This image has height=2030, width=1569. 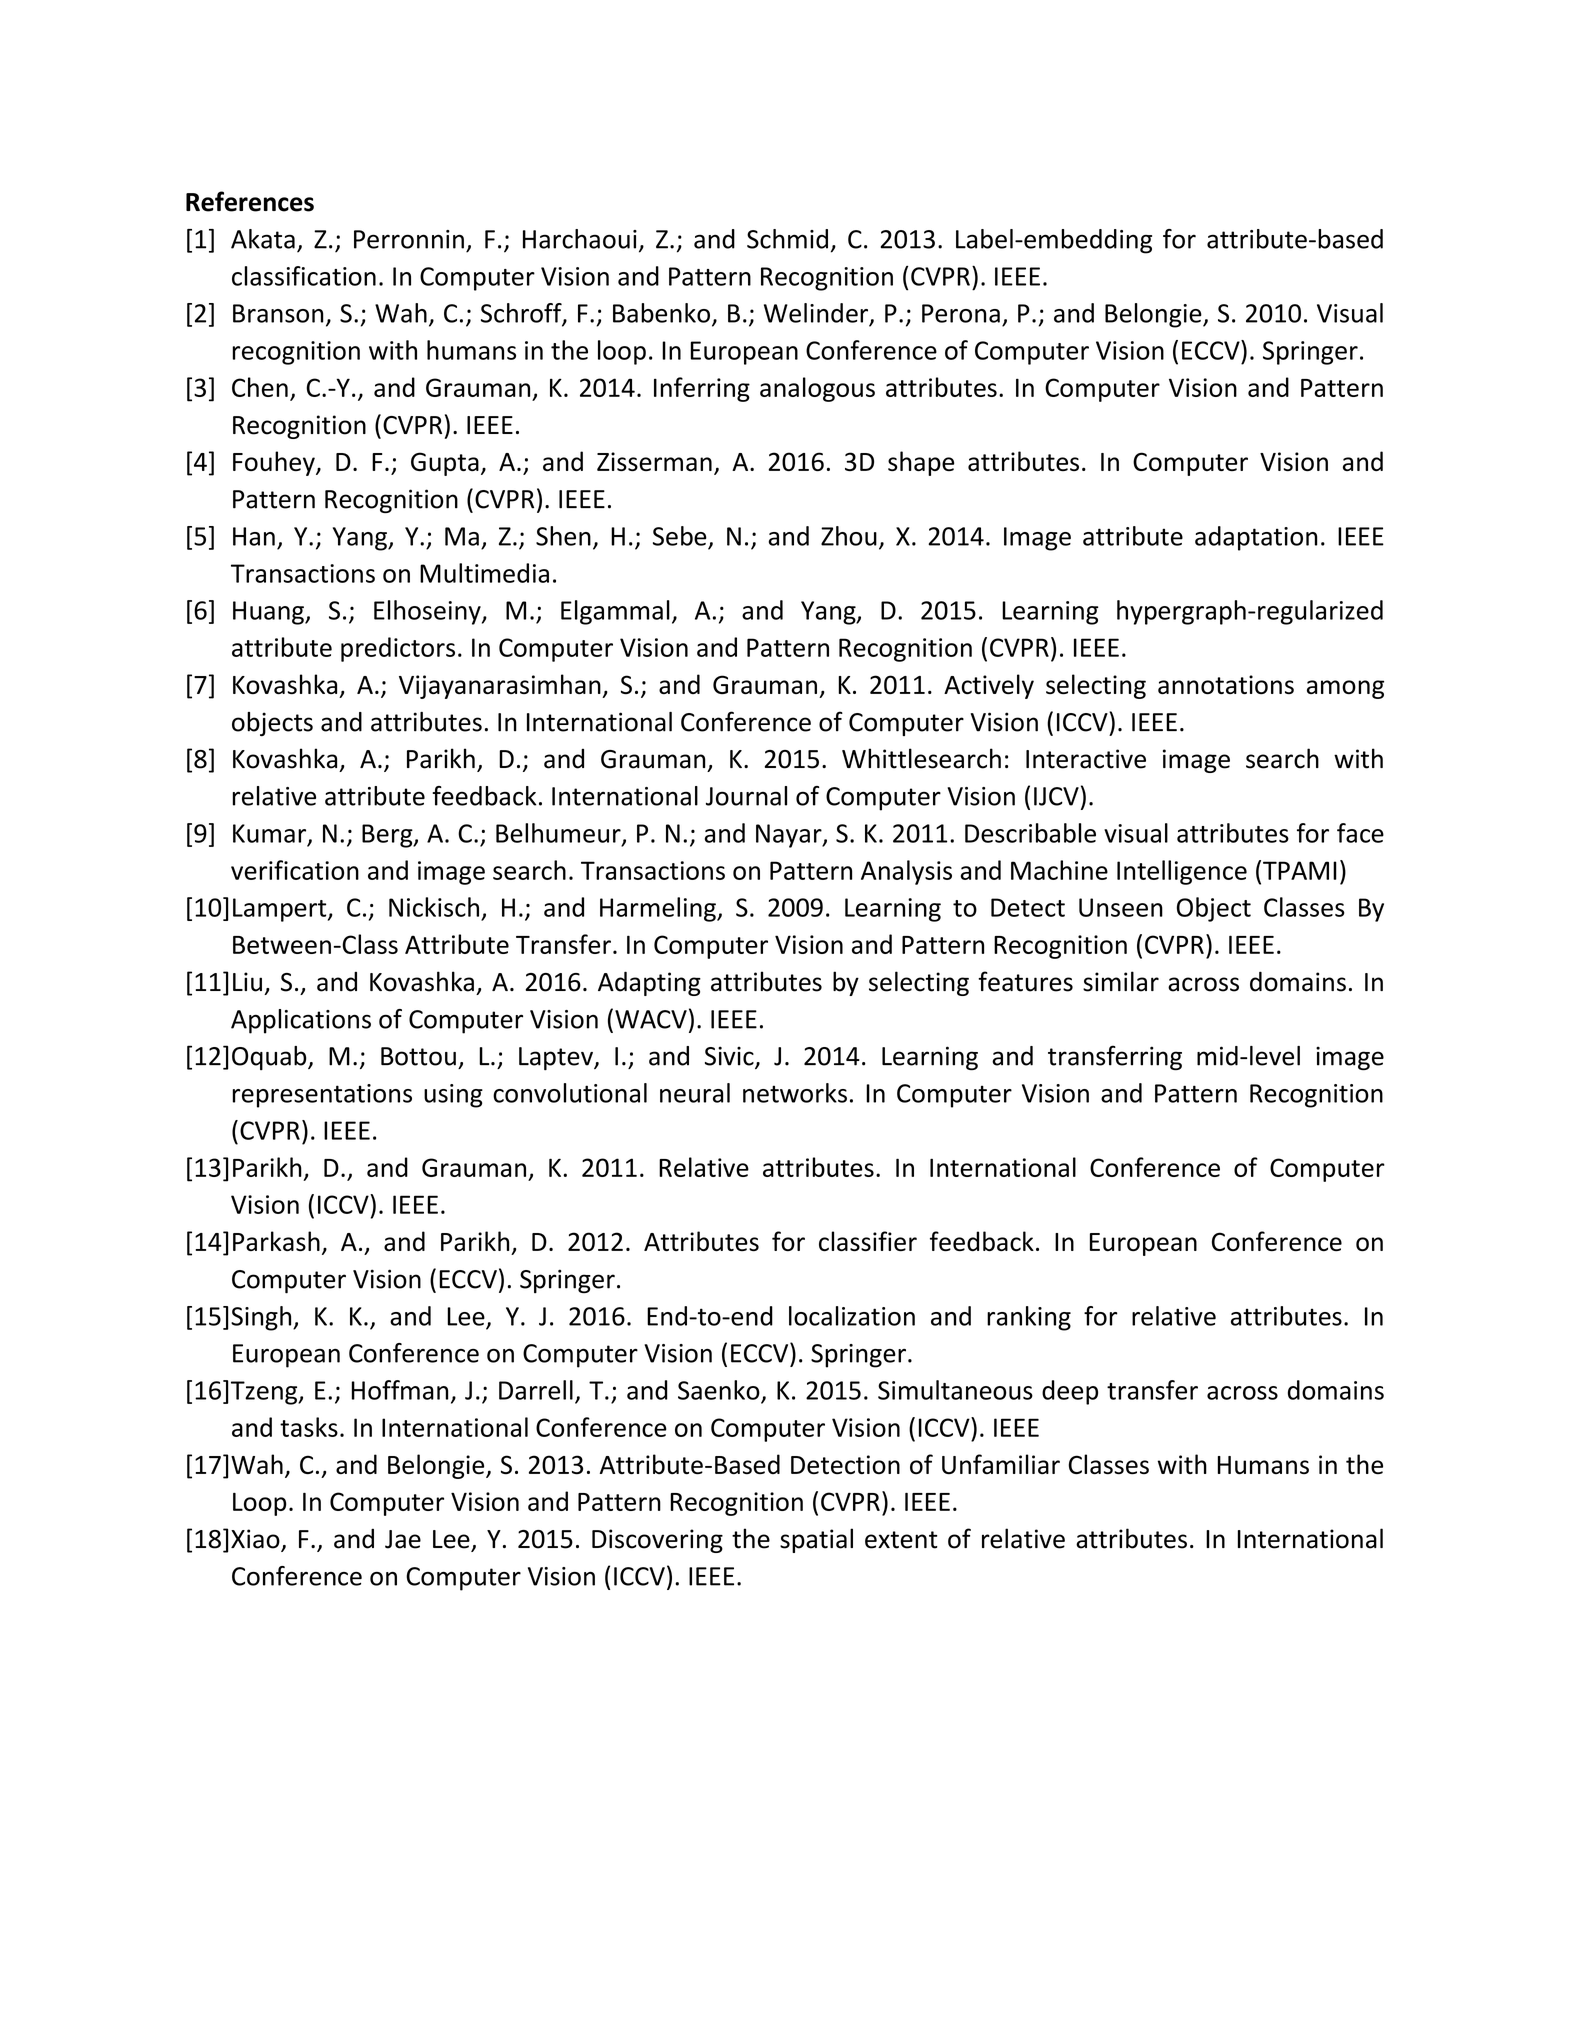 What do you see at coordinates (403, 1539) in the image?
I see `Jae` at bounding box center [403, 1539].
